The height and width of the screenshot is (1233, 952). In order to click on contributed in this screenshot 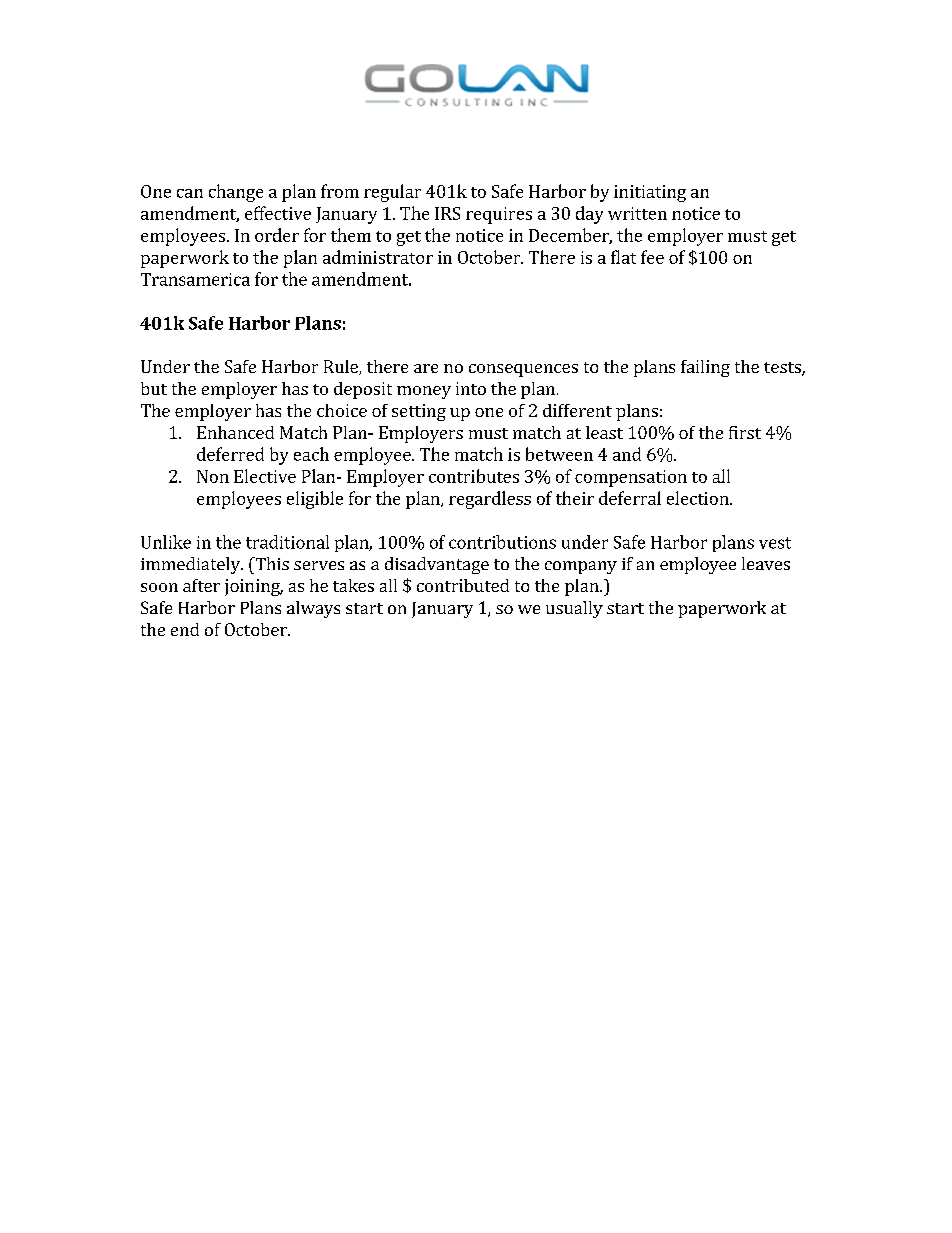, I will do `click(463, 585)`.
